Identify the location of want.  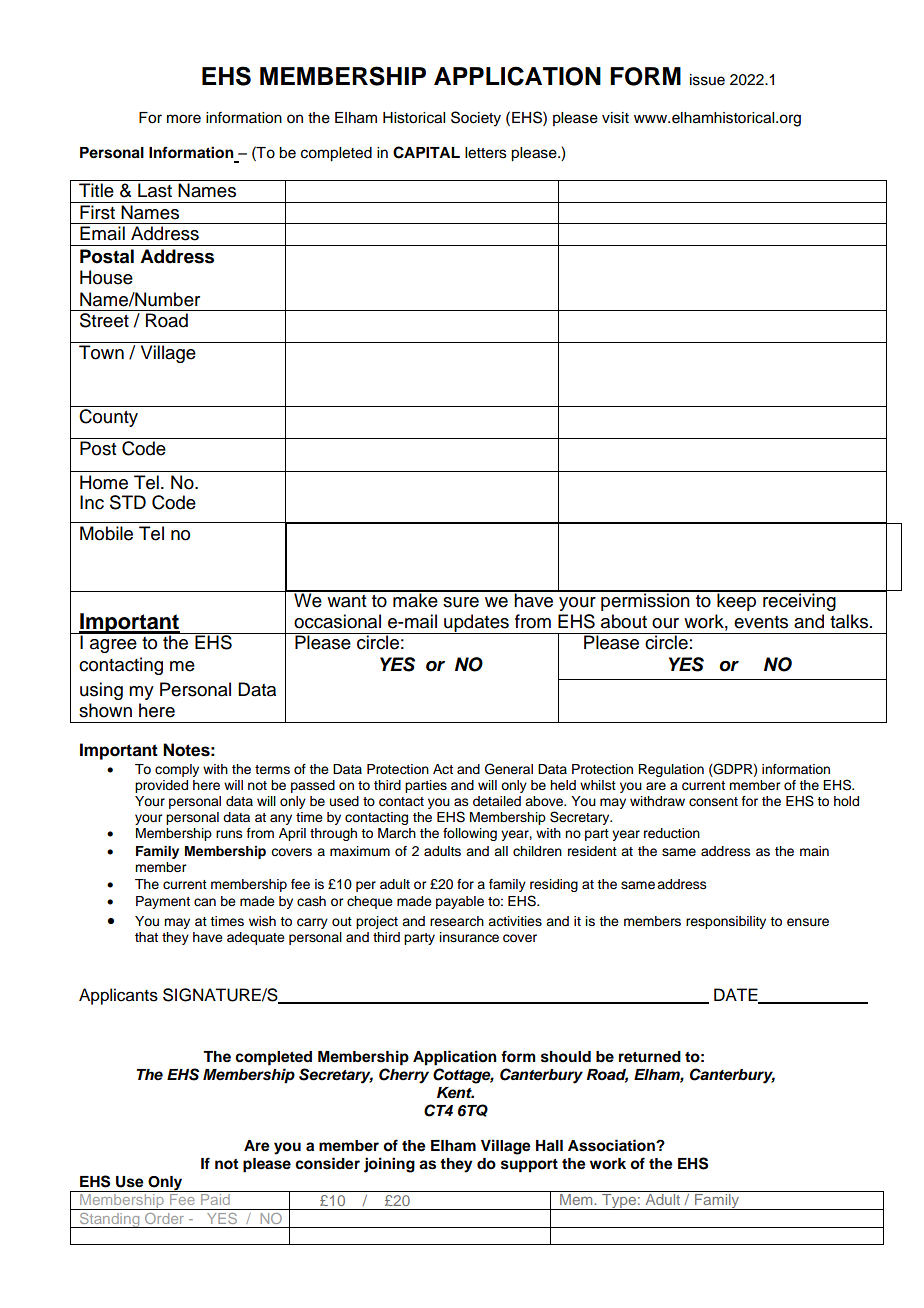
(346, 601).
